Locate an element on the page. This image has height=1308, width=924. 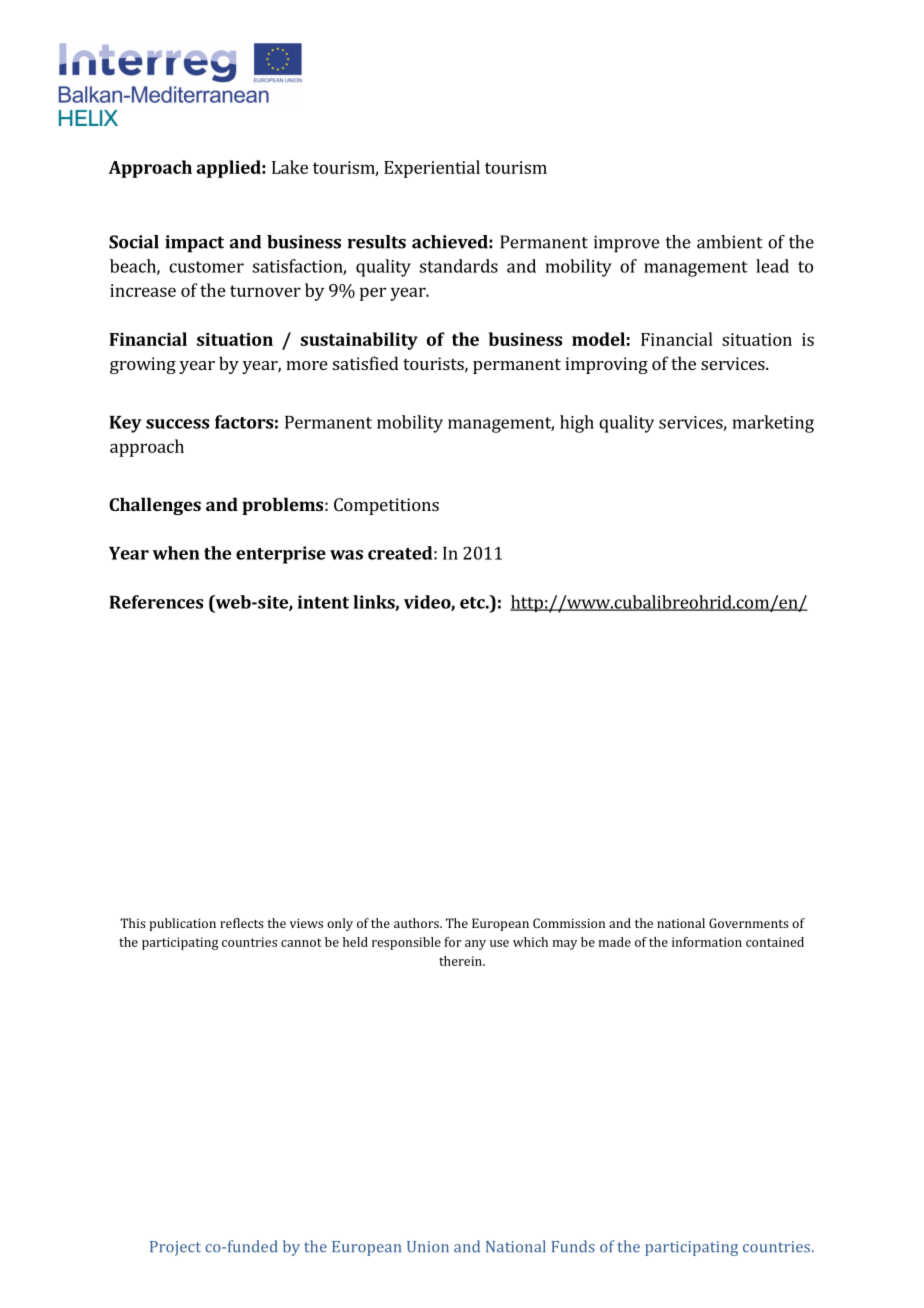
Funds is located at coordinates (573, 1246).
